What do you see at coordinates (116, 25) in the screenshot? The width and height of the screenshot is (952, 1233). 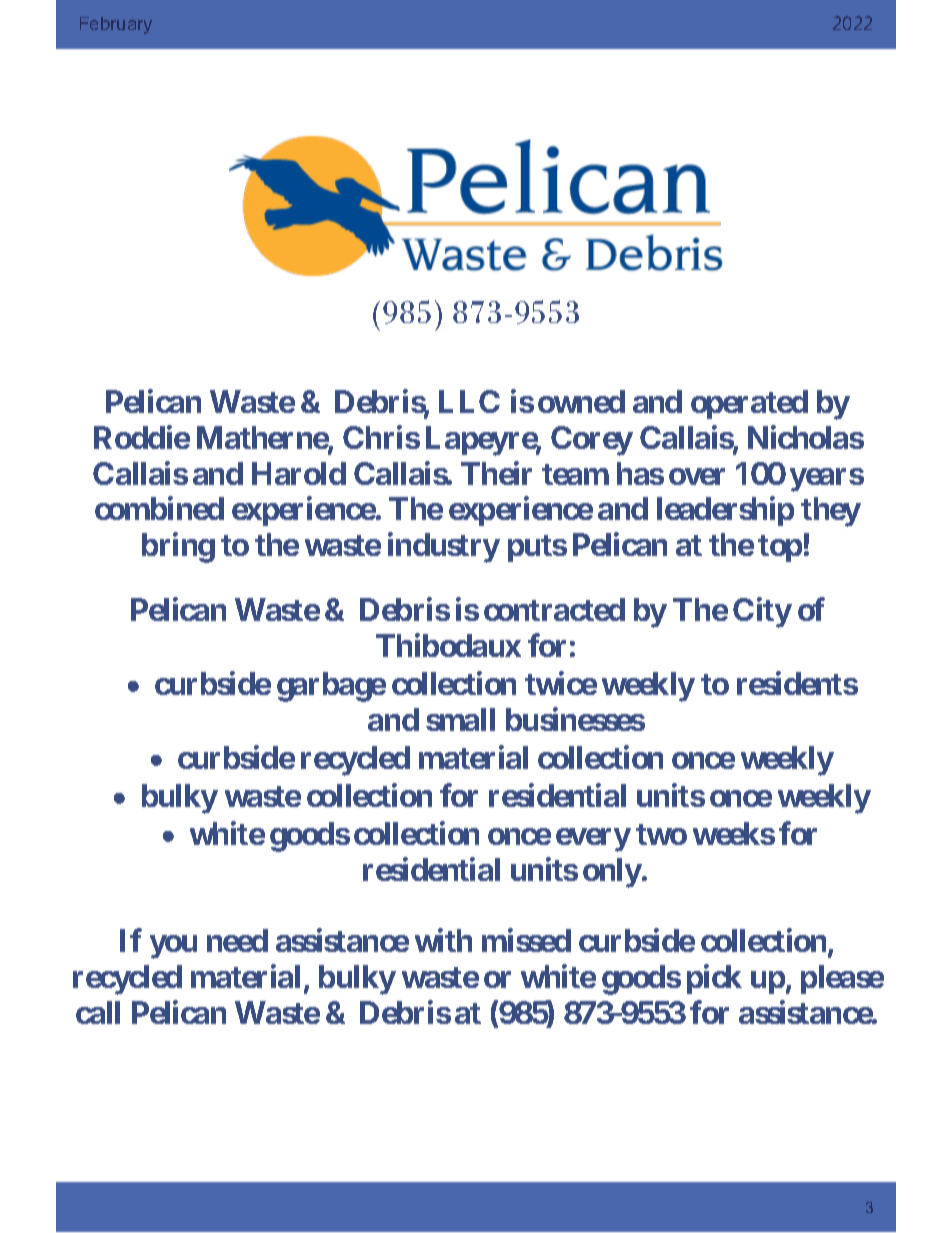 I see `February` at bounding box center [116, 25].
